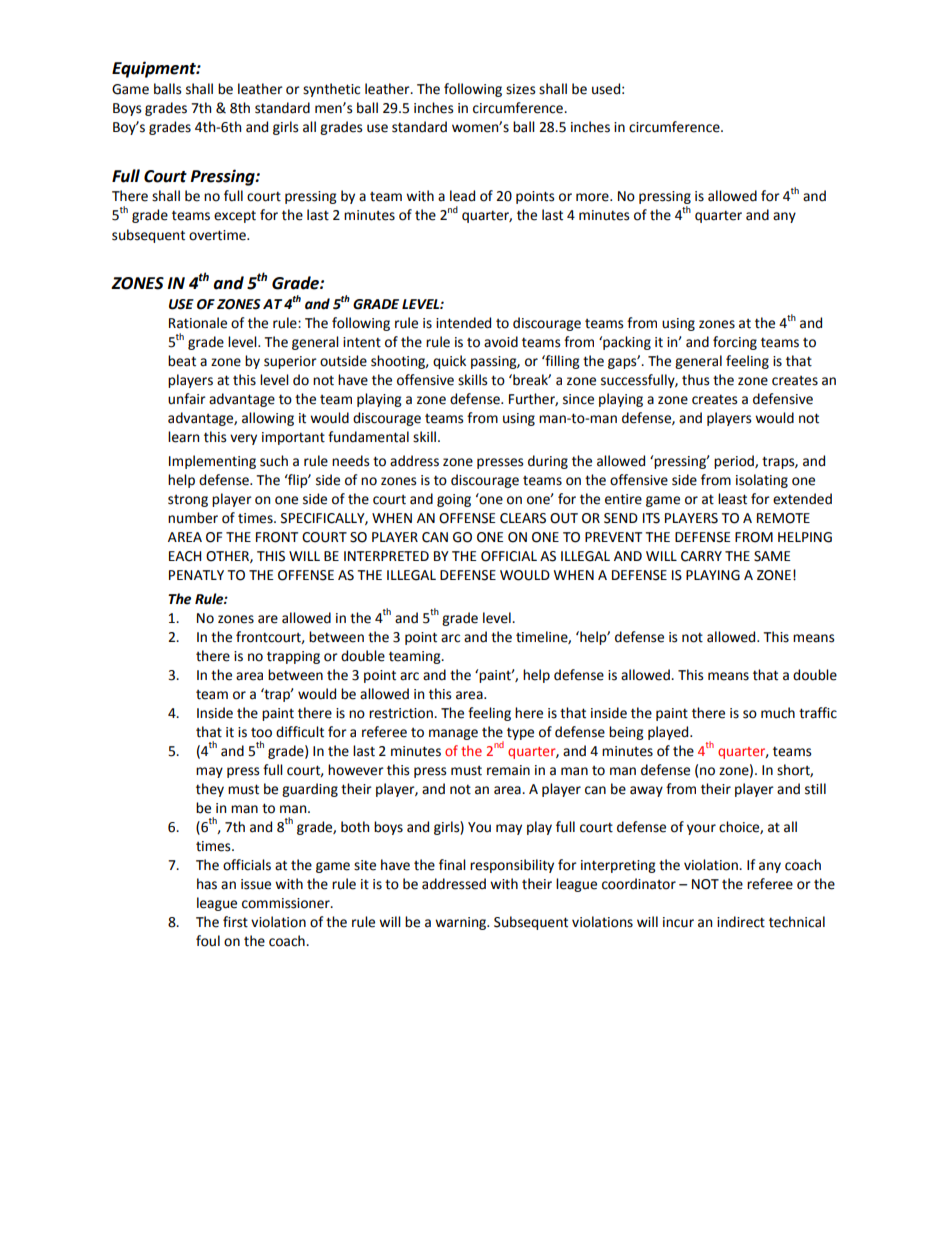 The height and width of the screenshot is (1233, 952). What do you see at coordinates (193, 518) in the screenshot?
I see `number` at bounding box center [193, 518].
